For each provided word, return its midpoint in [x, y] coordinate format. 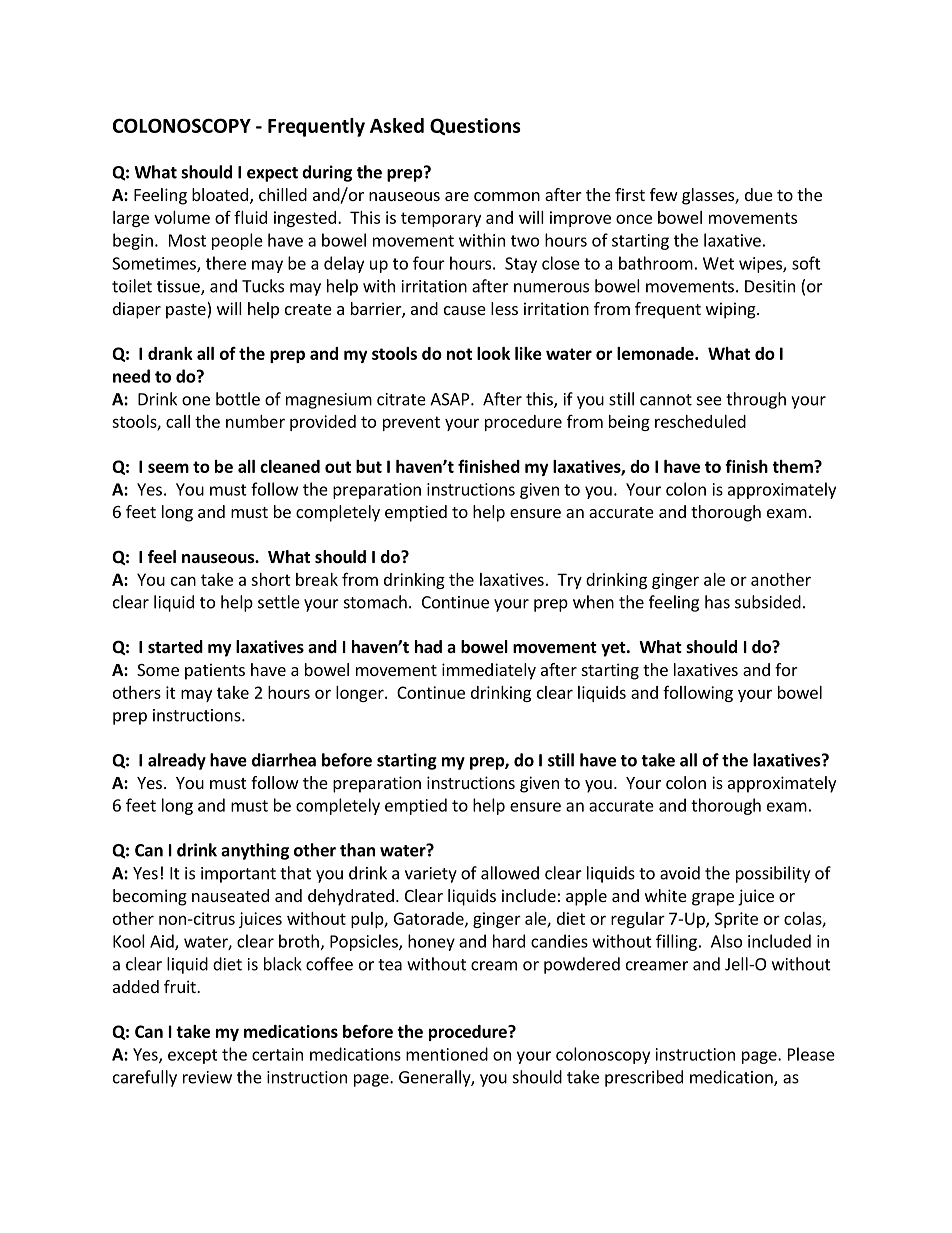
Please [811, 1054]
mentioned [447, 1054]
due [759, 194]
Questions [475, 126]
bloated [220, 194]
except [193, 1056]
